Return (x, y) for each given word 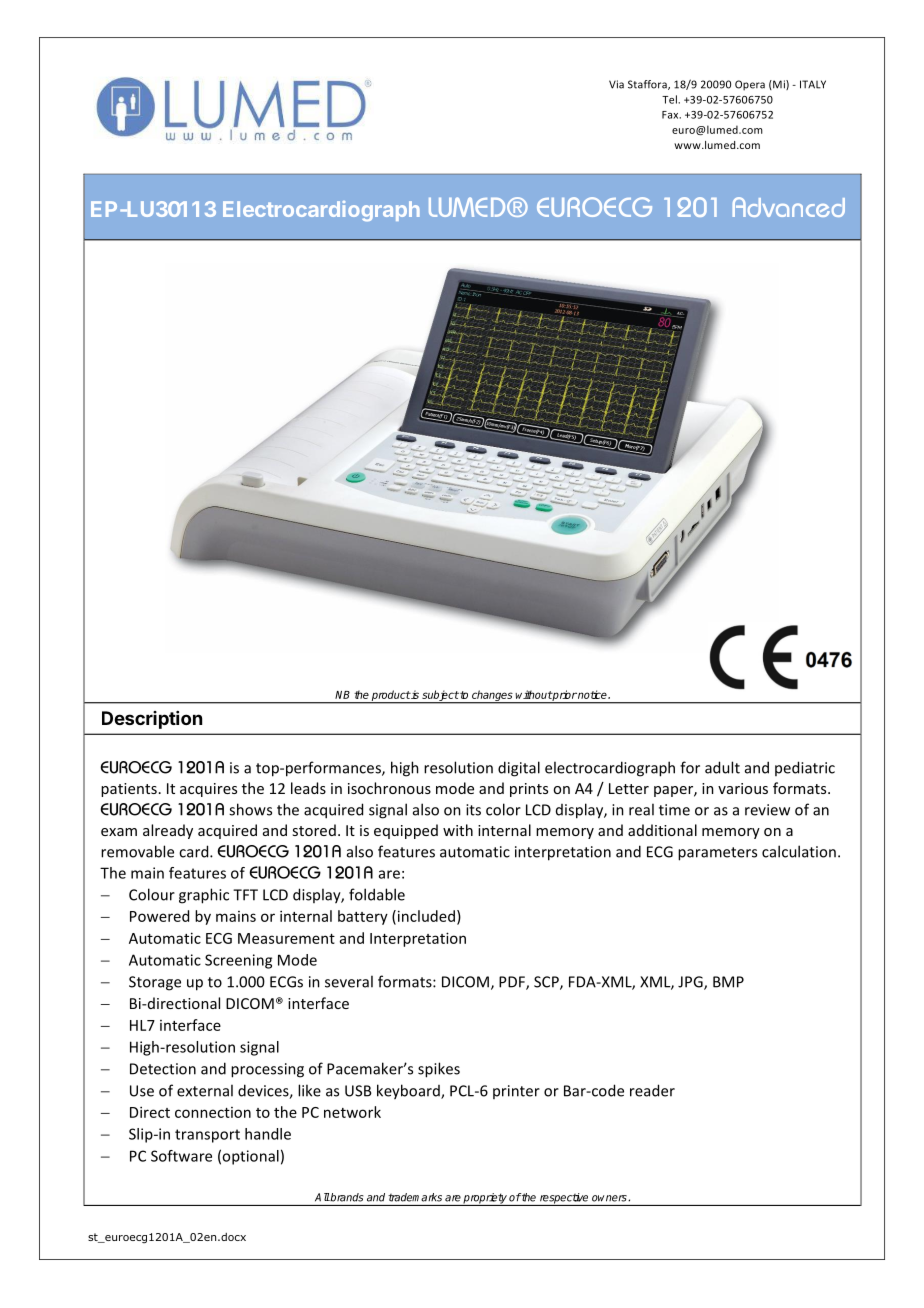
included (426, 916)
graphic (204, 896)
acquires (208, 790)
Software (181, 1156)
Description (152, 720)
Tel (670, 99)
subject (439, 696)
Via (616, 84)
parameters (717, 854)
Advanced (789, 207)
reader (652, 1090)
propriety (485, 1199)
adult (722, 767)
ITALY (813, 84)
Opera (750, 85)
